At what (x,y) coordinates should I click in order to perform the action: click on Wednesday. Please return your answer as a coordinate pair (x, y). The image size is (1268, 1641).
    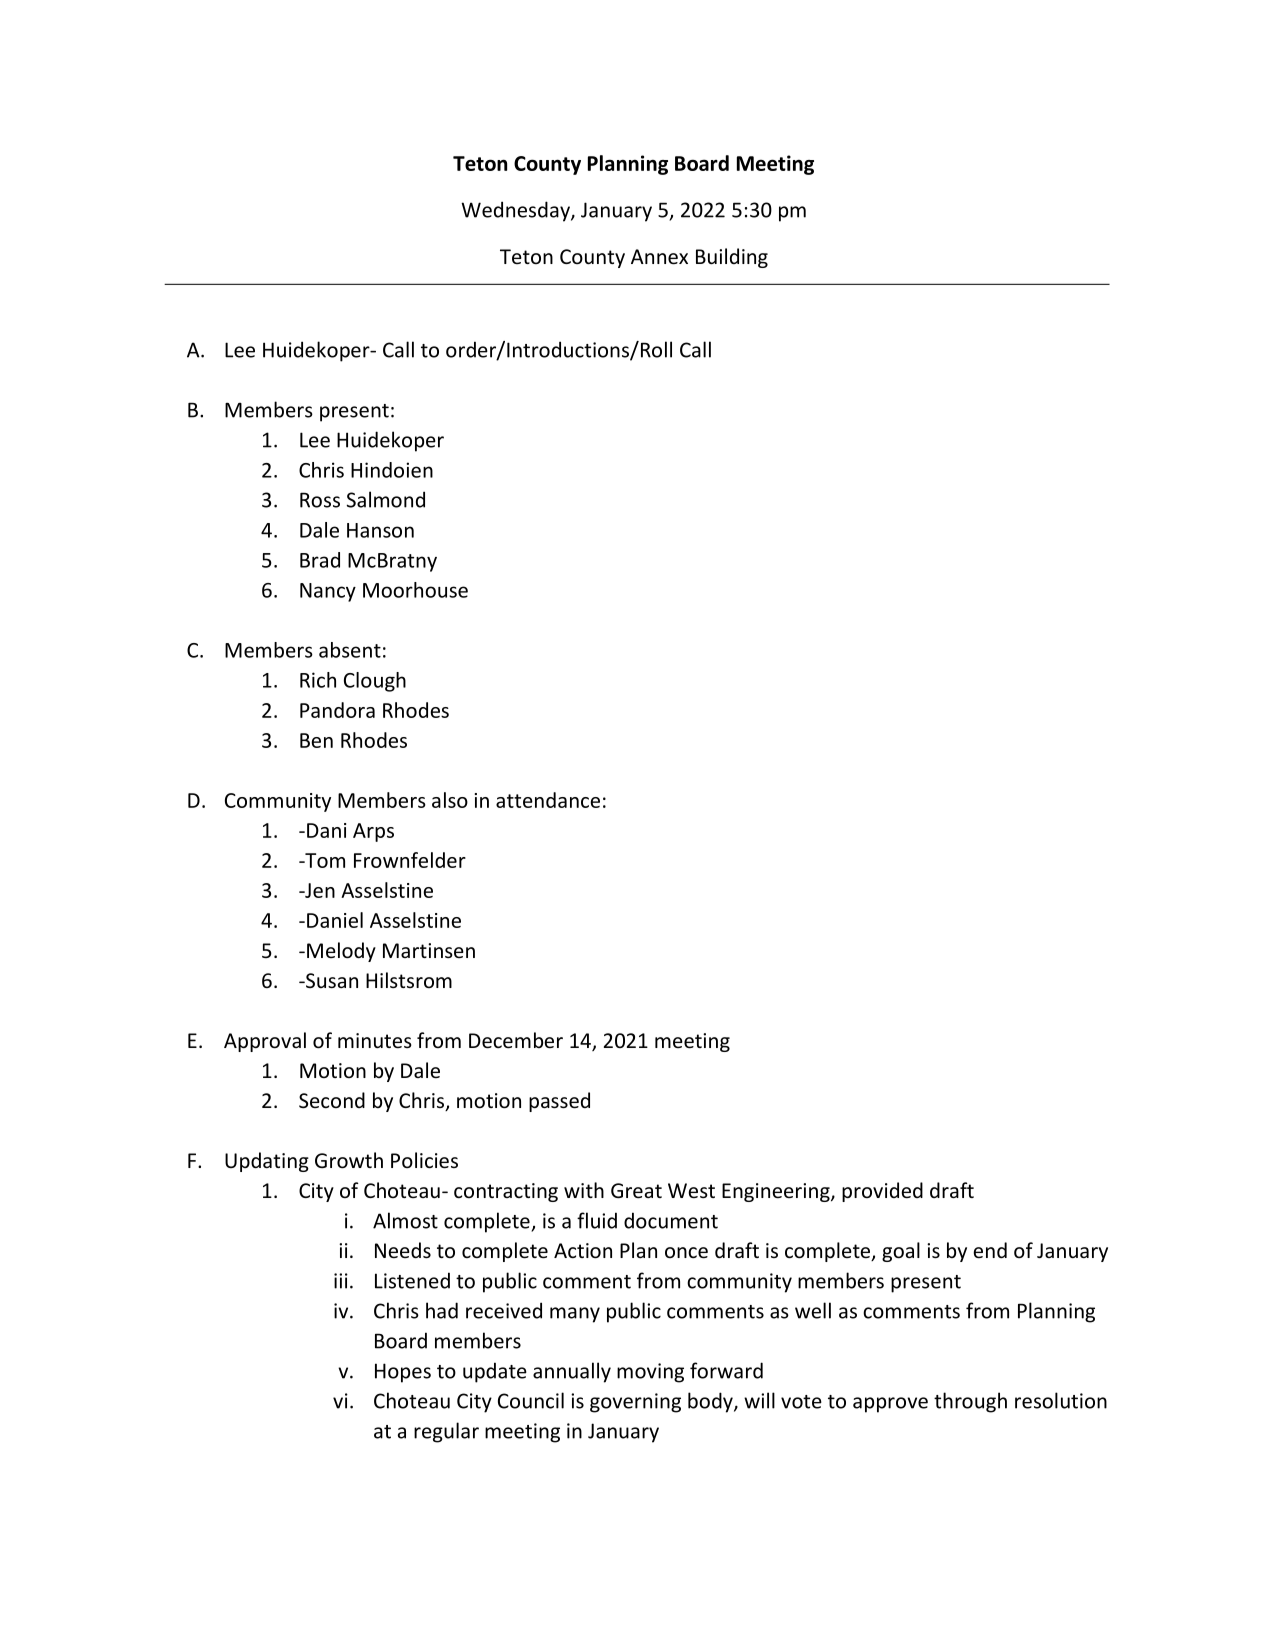
    Looking at the image, I should click on (516, 211).
